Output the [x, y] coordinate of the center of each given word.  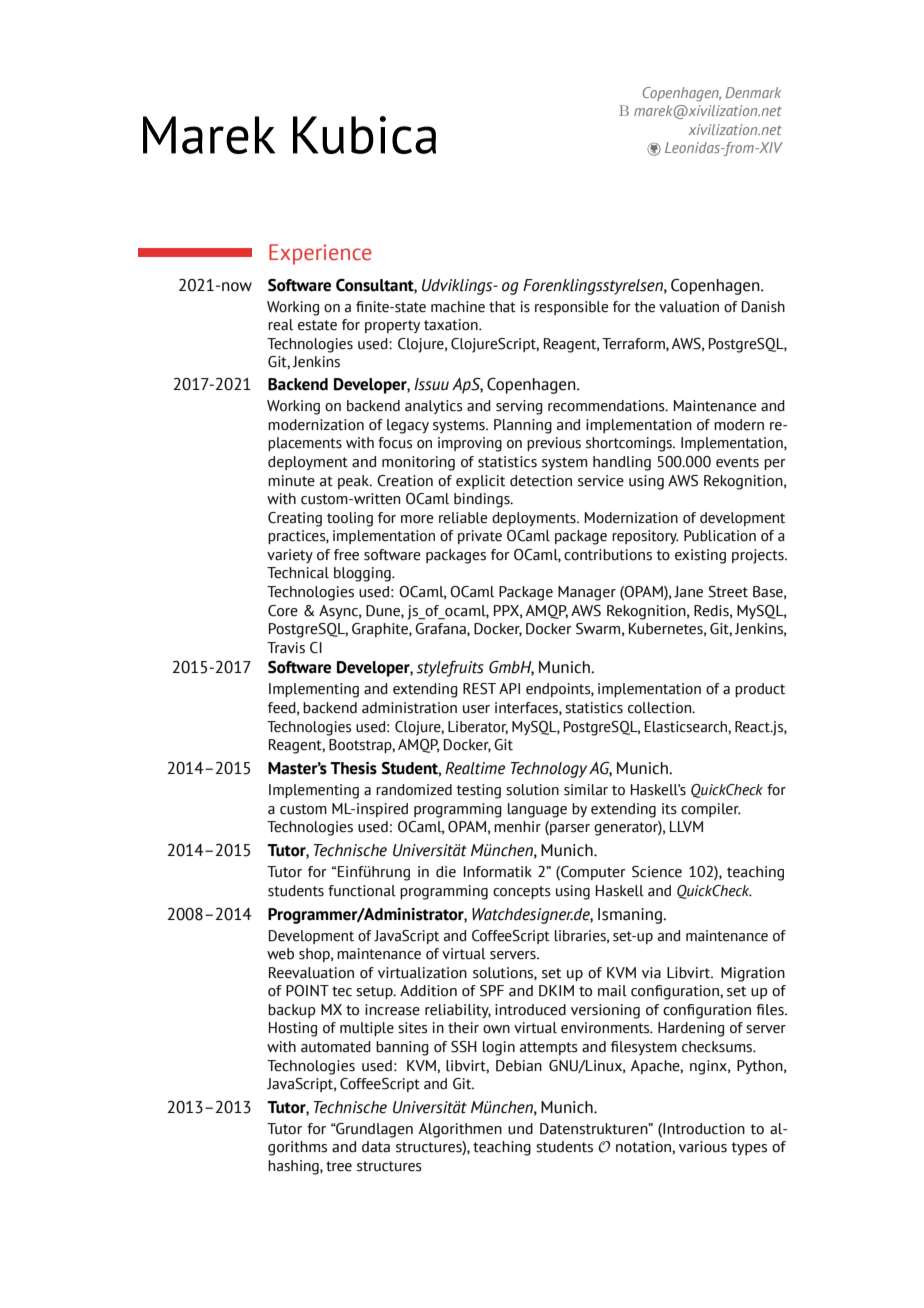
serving [519, 407]
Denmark [753, 92]
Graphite [381, 630]
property [392, 326]
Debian [519, 1066]
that [502, 307]
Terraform [634, 344]
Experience [320, 254]
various [703, 1147]
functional [362, 891]
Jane [688, 592]
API [509, 688]
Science [657, 872]
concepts [522, 892]
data [376, 1147]
